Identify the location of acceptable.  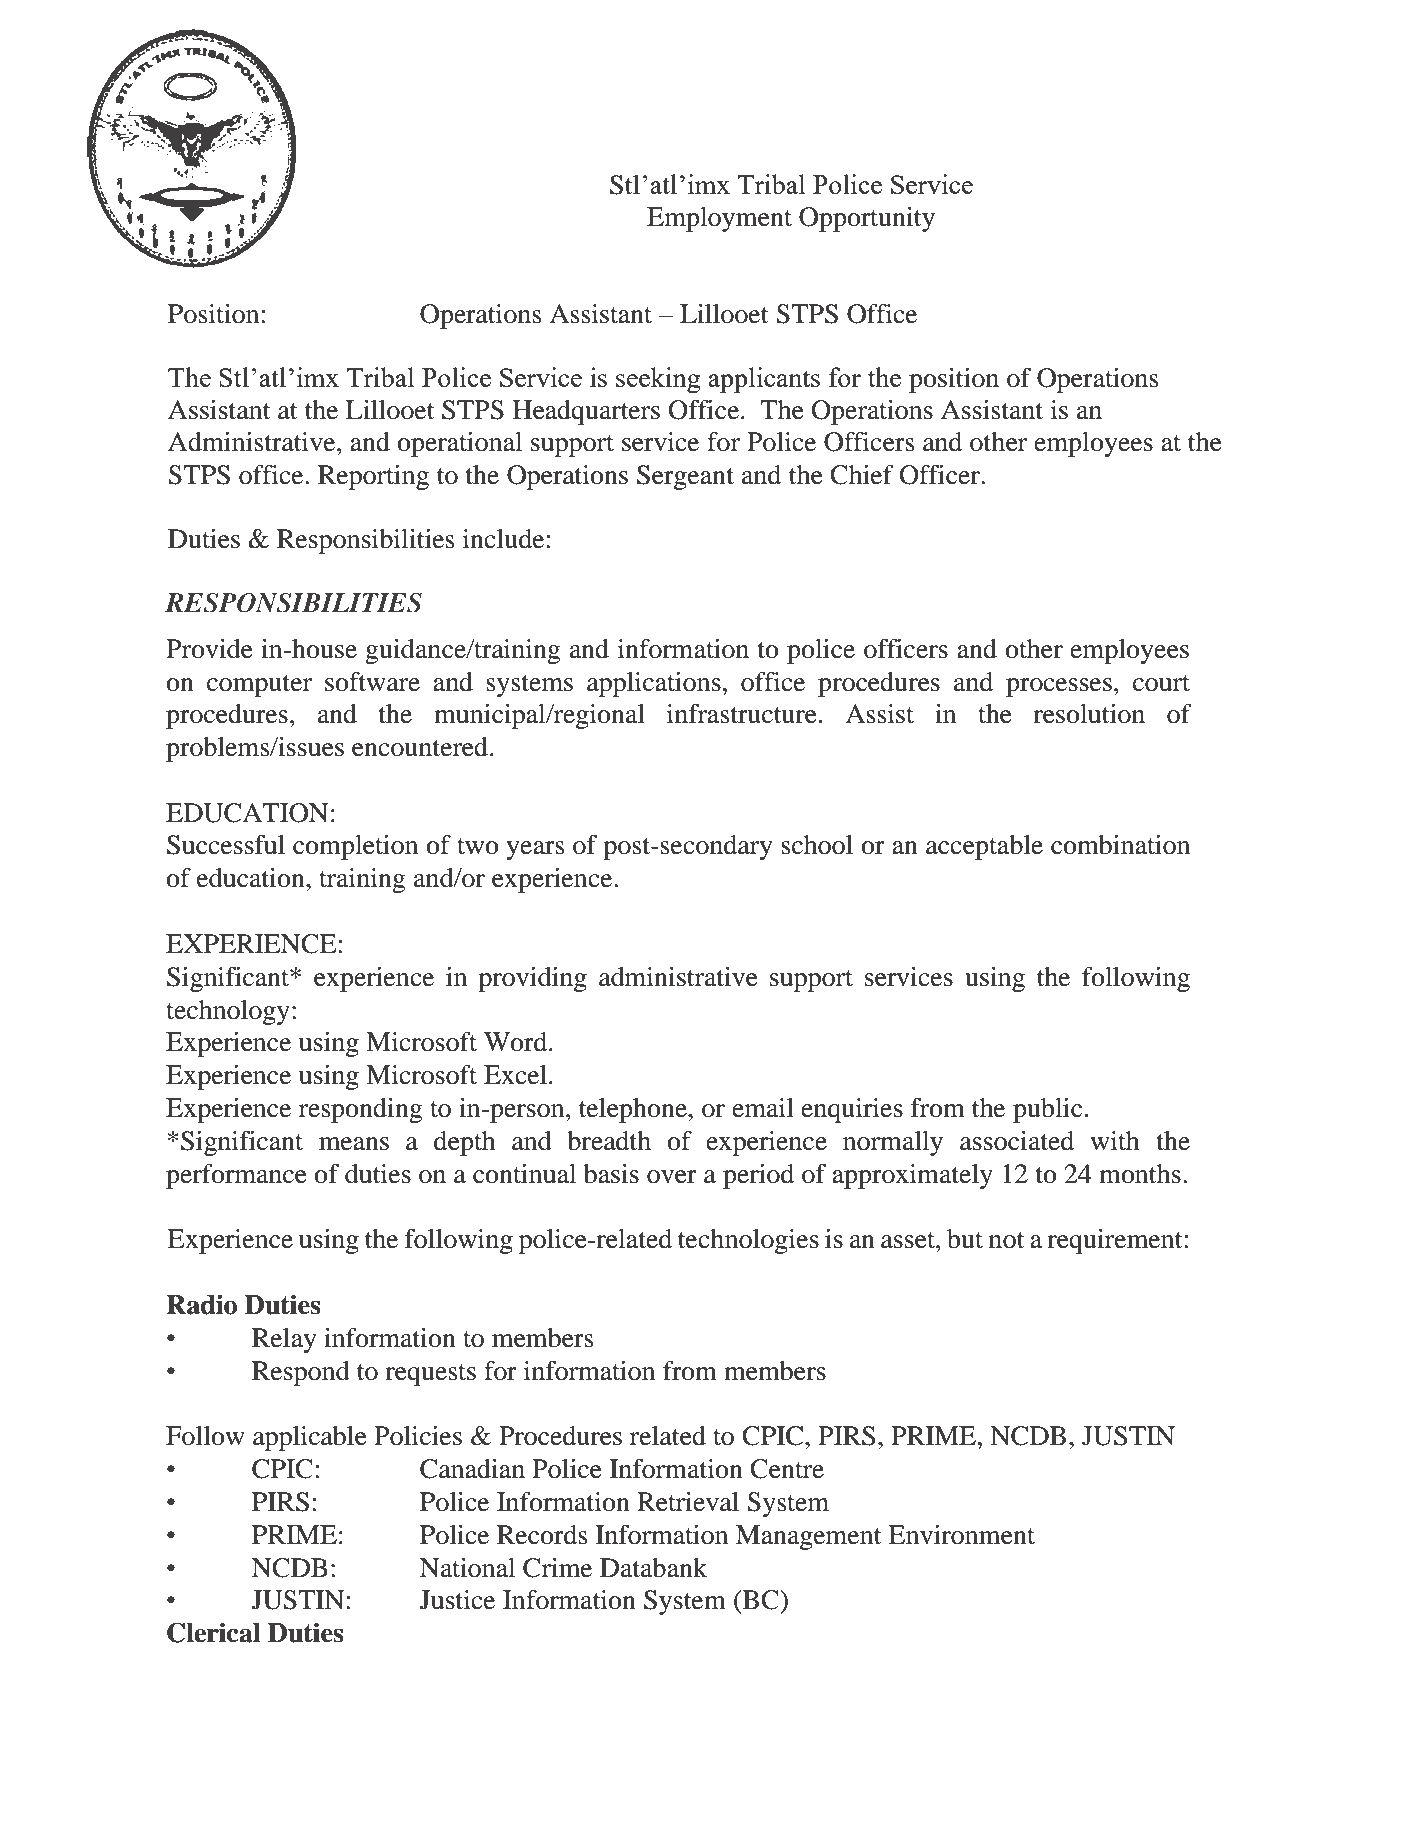
(984, 847).
